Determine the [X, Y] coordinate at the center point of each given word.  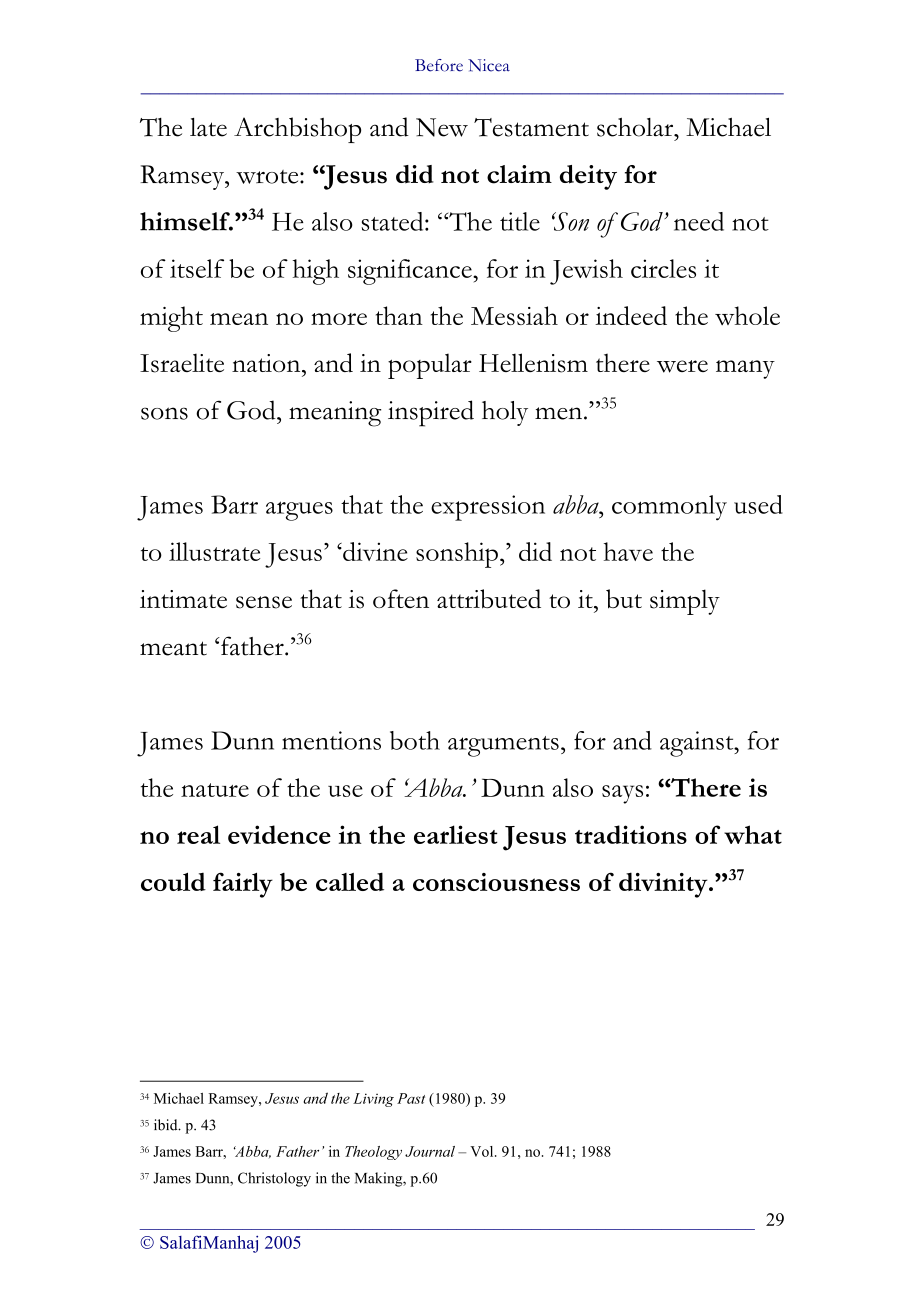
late [208, 127]
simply [685, 602]
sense [264, 602]
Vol [483, 1151]
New [442, 127]
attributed [489, 599]
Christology [274, 1179]
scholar [636, 127]
